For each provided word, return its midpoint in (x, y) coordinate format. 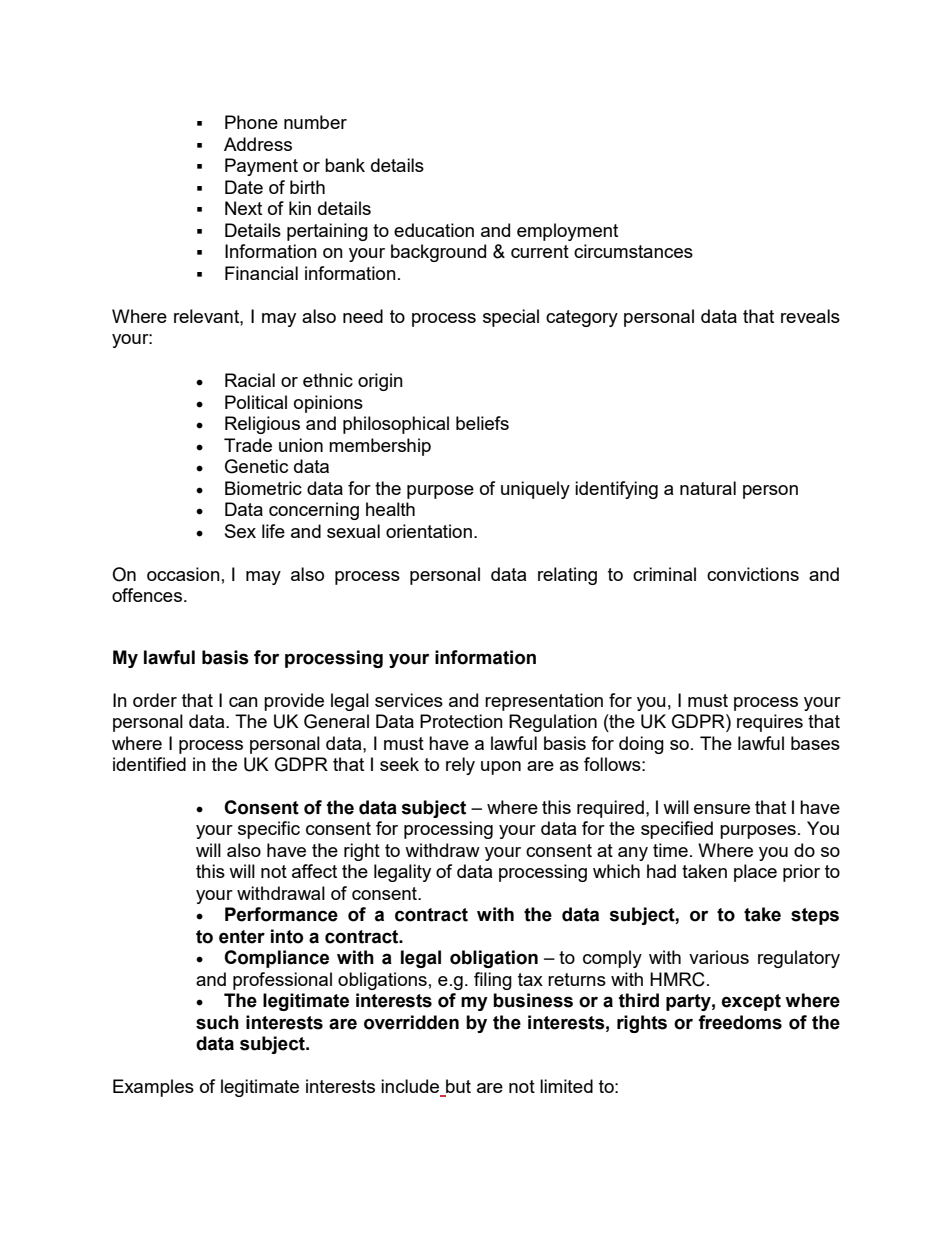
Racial (250, 380)
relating (567, 576)
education (434, 230)
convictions (753, 574)
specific (269, 830)
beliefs (482, 423)
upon (501, 768)
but (457, 1087)
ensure (722, 809)
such (217, 1022)
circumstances (633, 251)
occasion (183, 574)
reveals (810, 316)
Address (258, 144)
